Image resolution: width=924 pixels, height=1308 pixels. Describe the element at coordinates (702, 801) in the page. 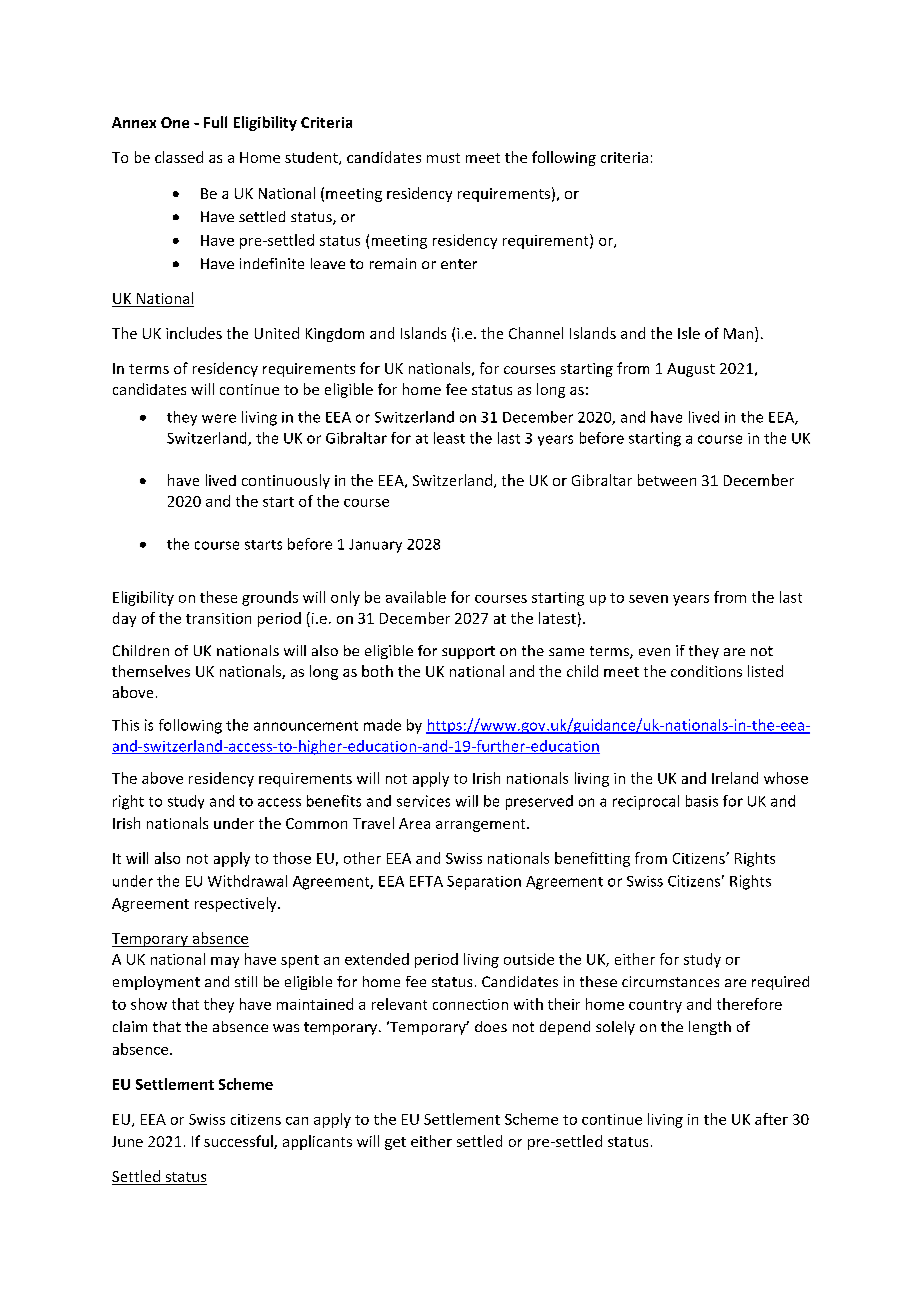

I see `basis` at that location.
